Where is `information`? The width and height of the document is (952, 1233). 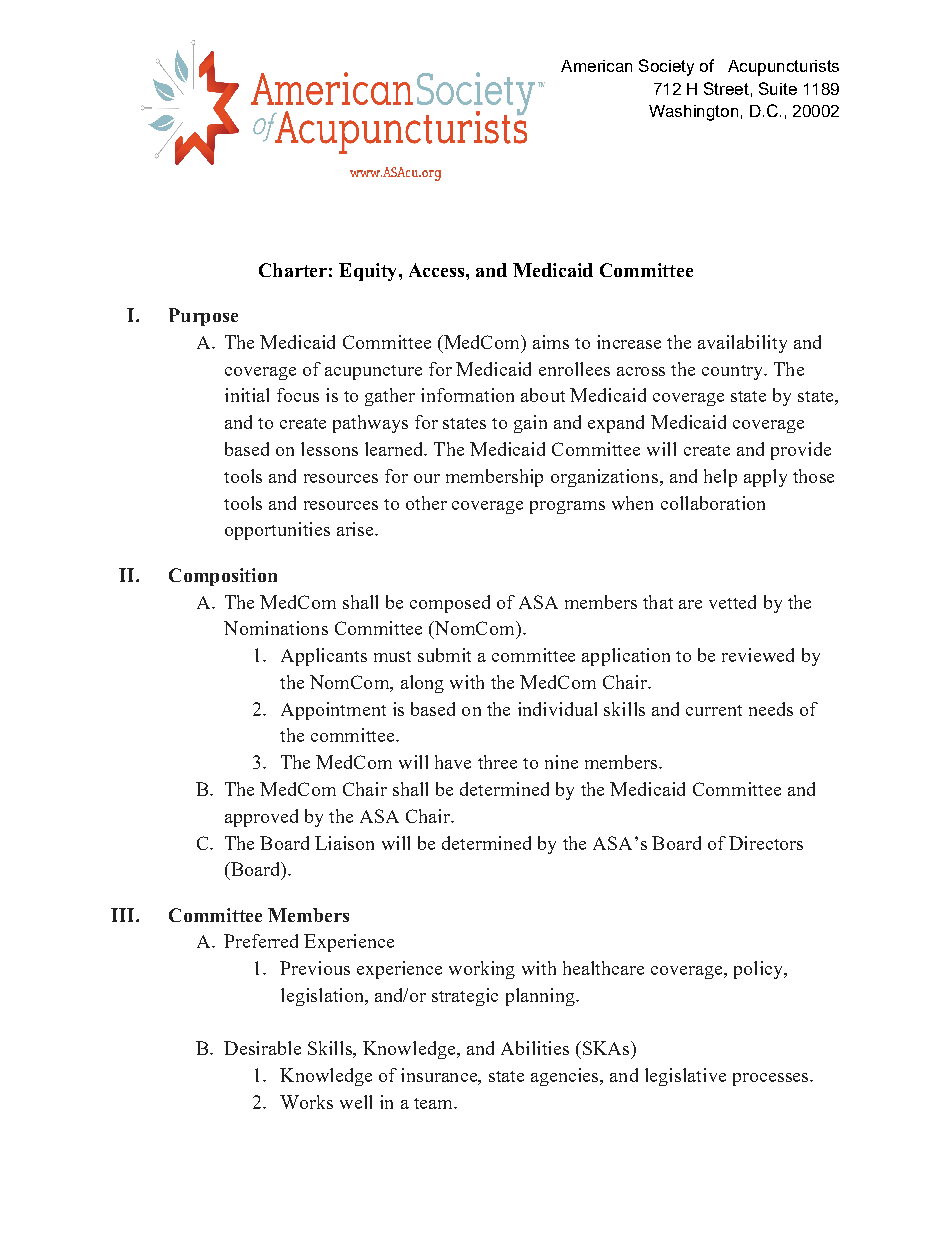 information is located at coordinates (467, 395).
